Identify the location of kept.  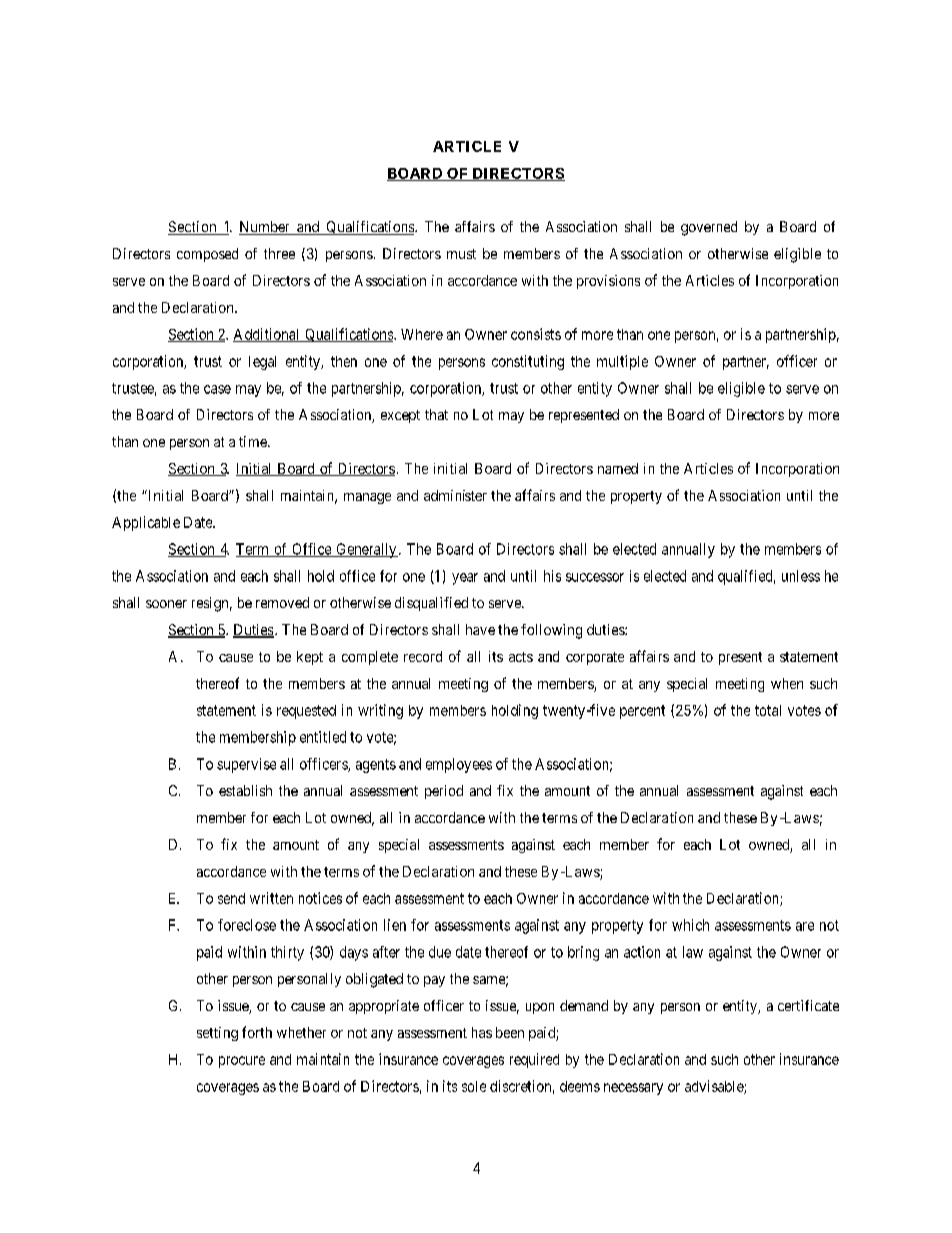
(310, 658).
